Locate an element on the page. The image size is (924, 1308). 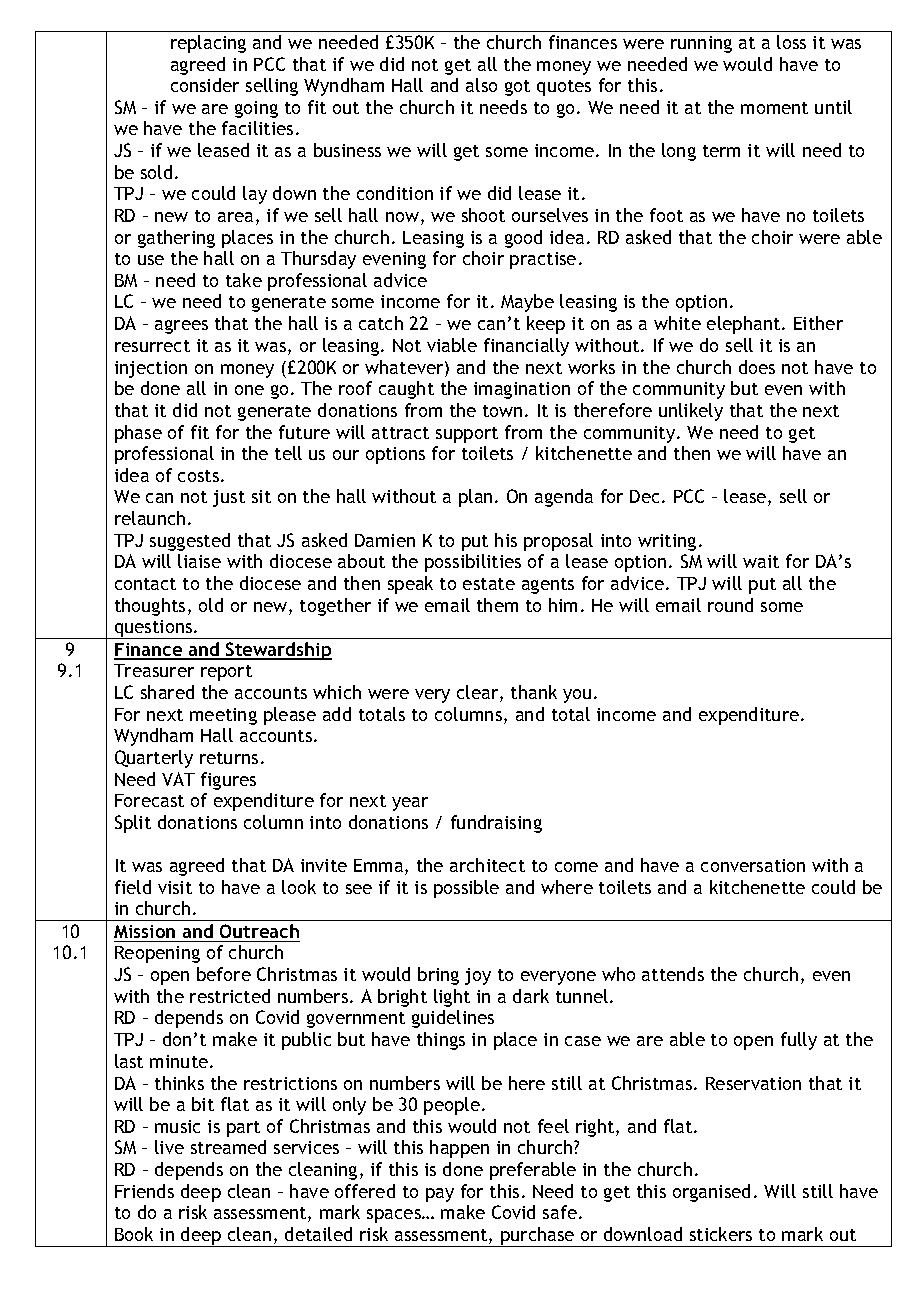
wait is located at coordinates (761, 561).
